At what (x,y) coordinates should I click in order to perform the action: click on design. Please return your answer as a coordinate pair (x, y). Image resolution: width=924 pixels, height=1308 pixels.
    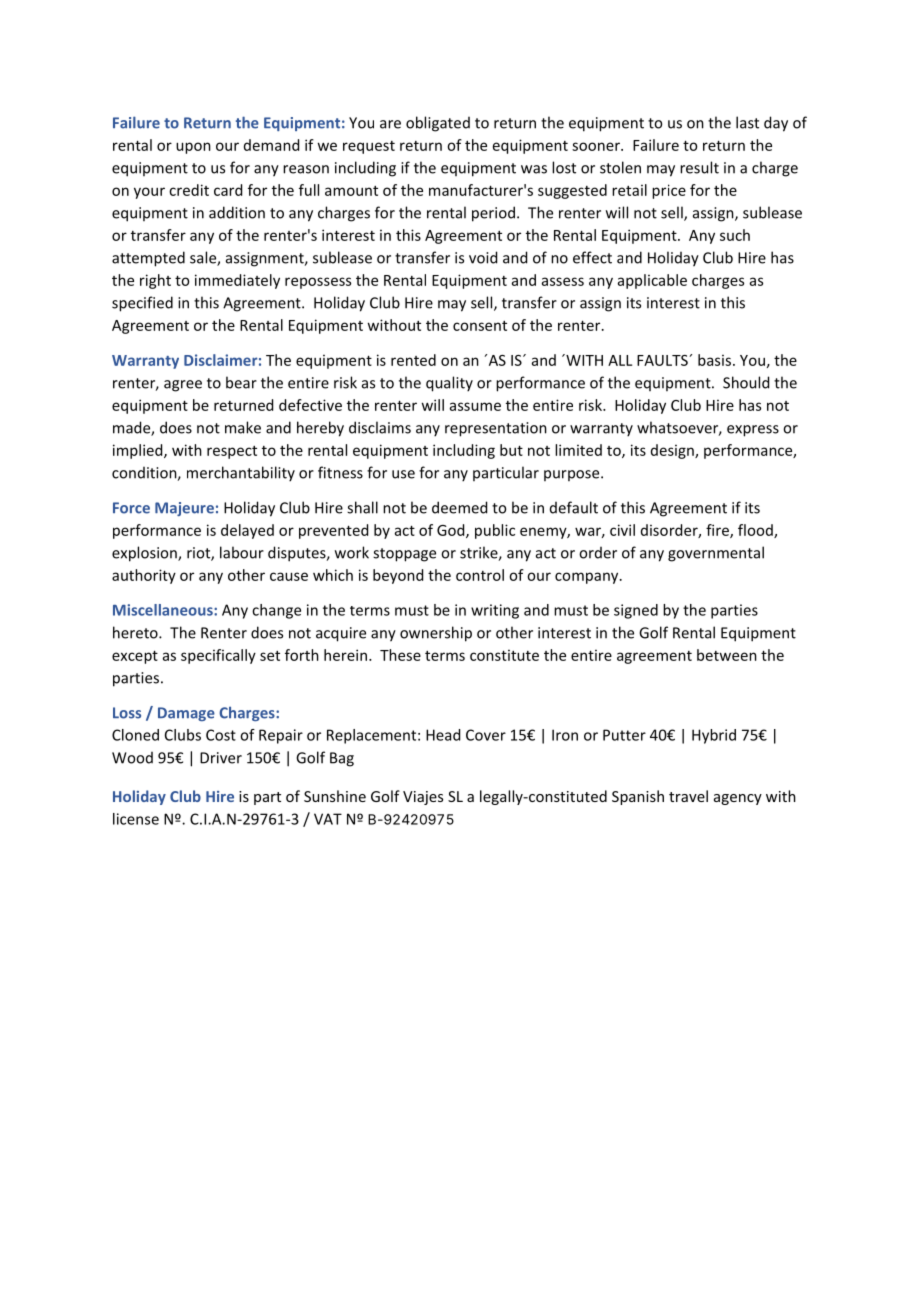
    Looking at the image, I should click on (673, 451).
